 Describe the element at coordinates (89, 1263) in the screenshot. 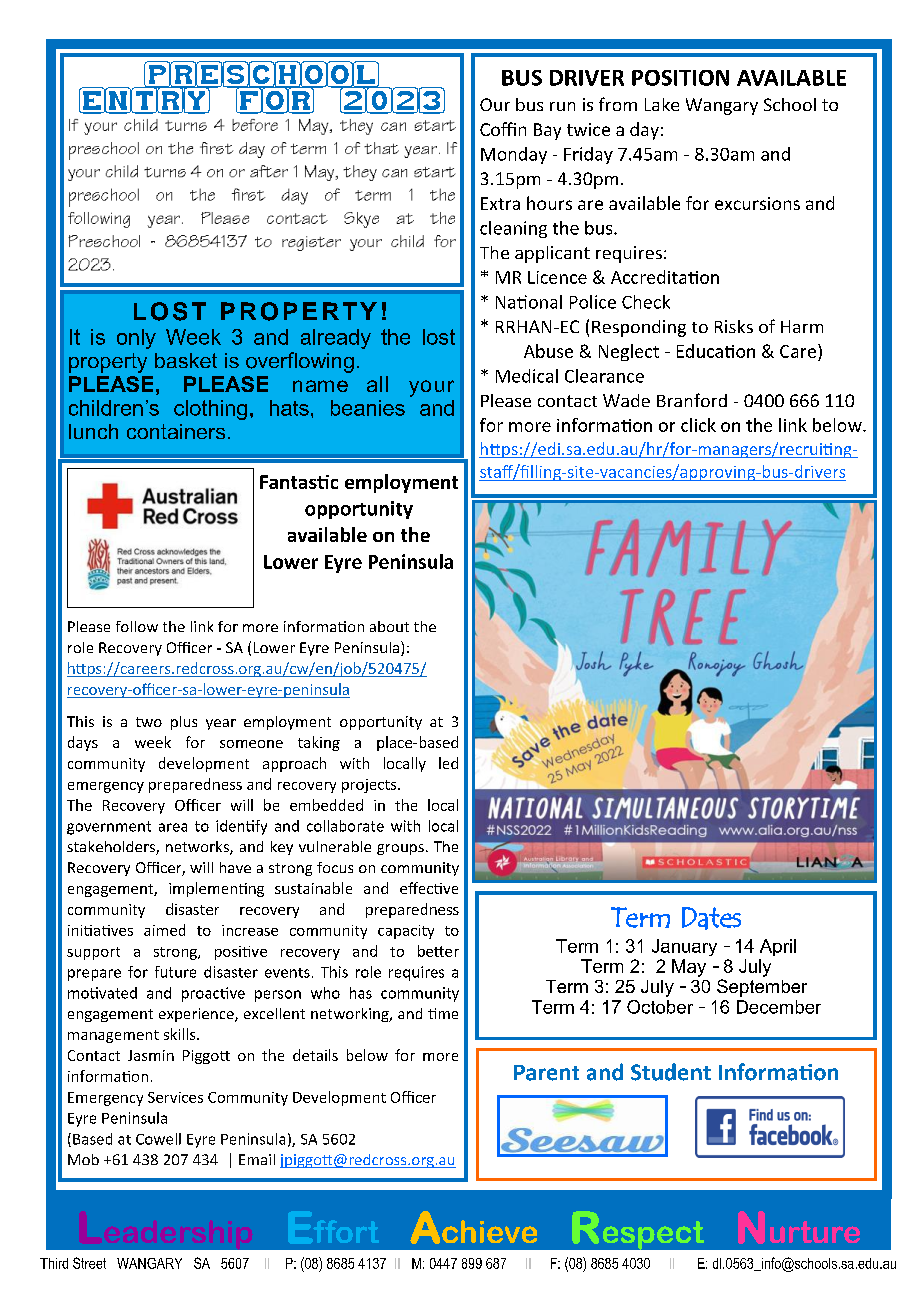

I see `Street` at that location.
